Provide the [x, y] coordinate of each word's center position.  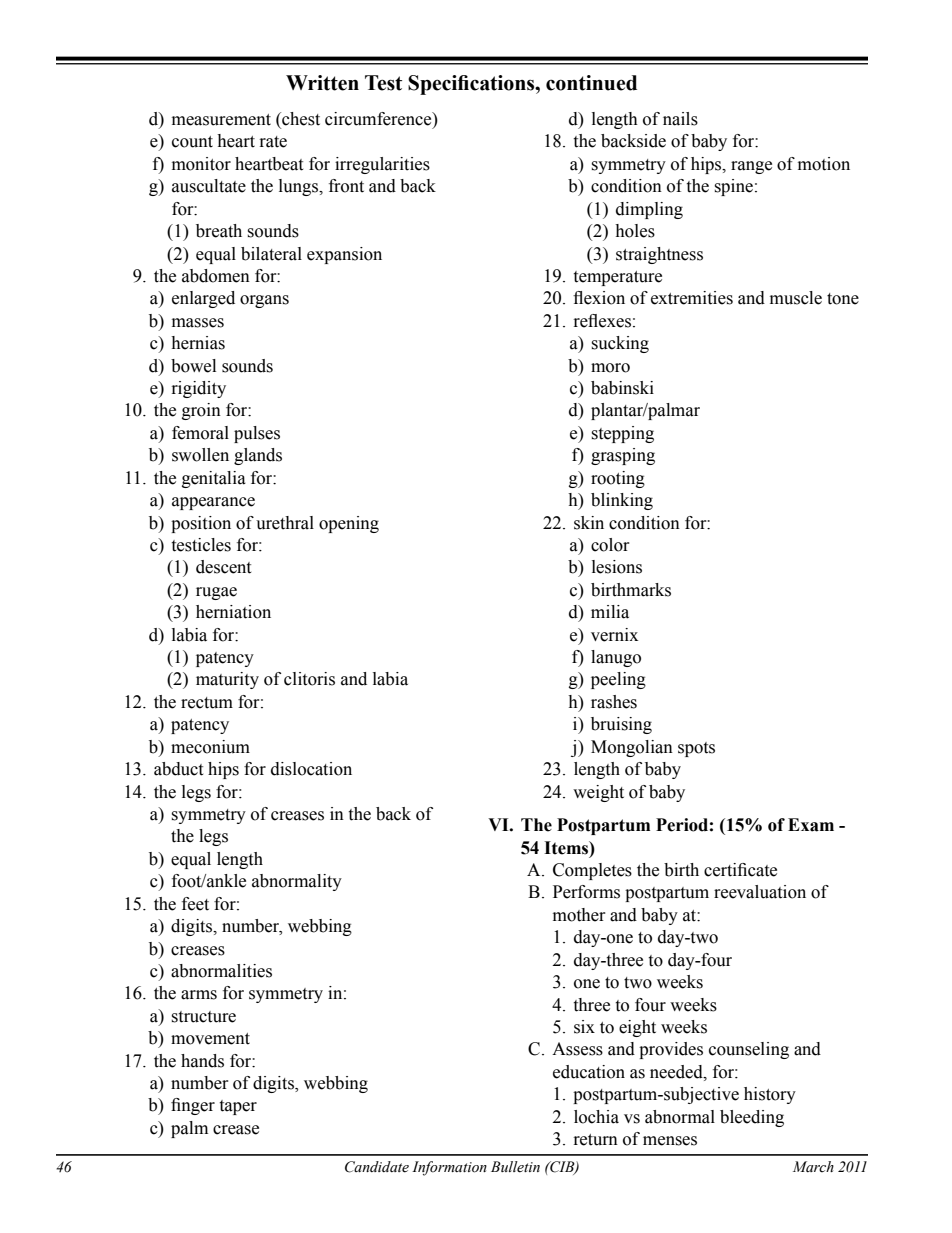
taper [238, 1107]
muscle [796, 298]
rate [273, 142]
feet [195, 904]
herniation [233, 612]
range [751, 167]
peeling [618, 680]
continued [591, 83]
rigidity [199, 389]
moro [610, 368]
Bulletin [515, 1167]
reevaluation [760, 892]
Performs [586, 892]
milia [610, 612]
